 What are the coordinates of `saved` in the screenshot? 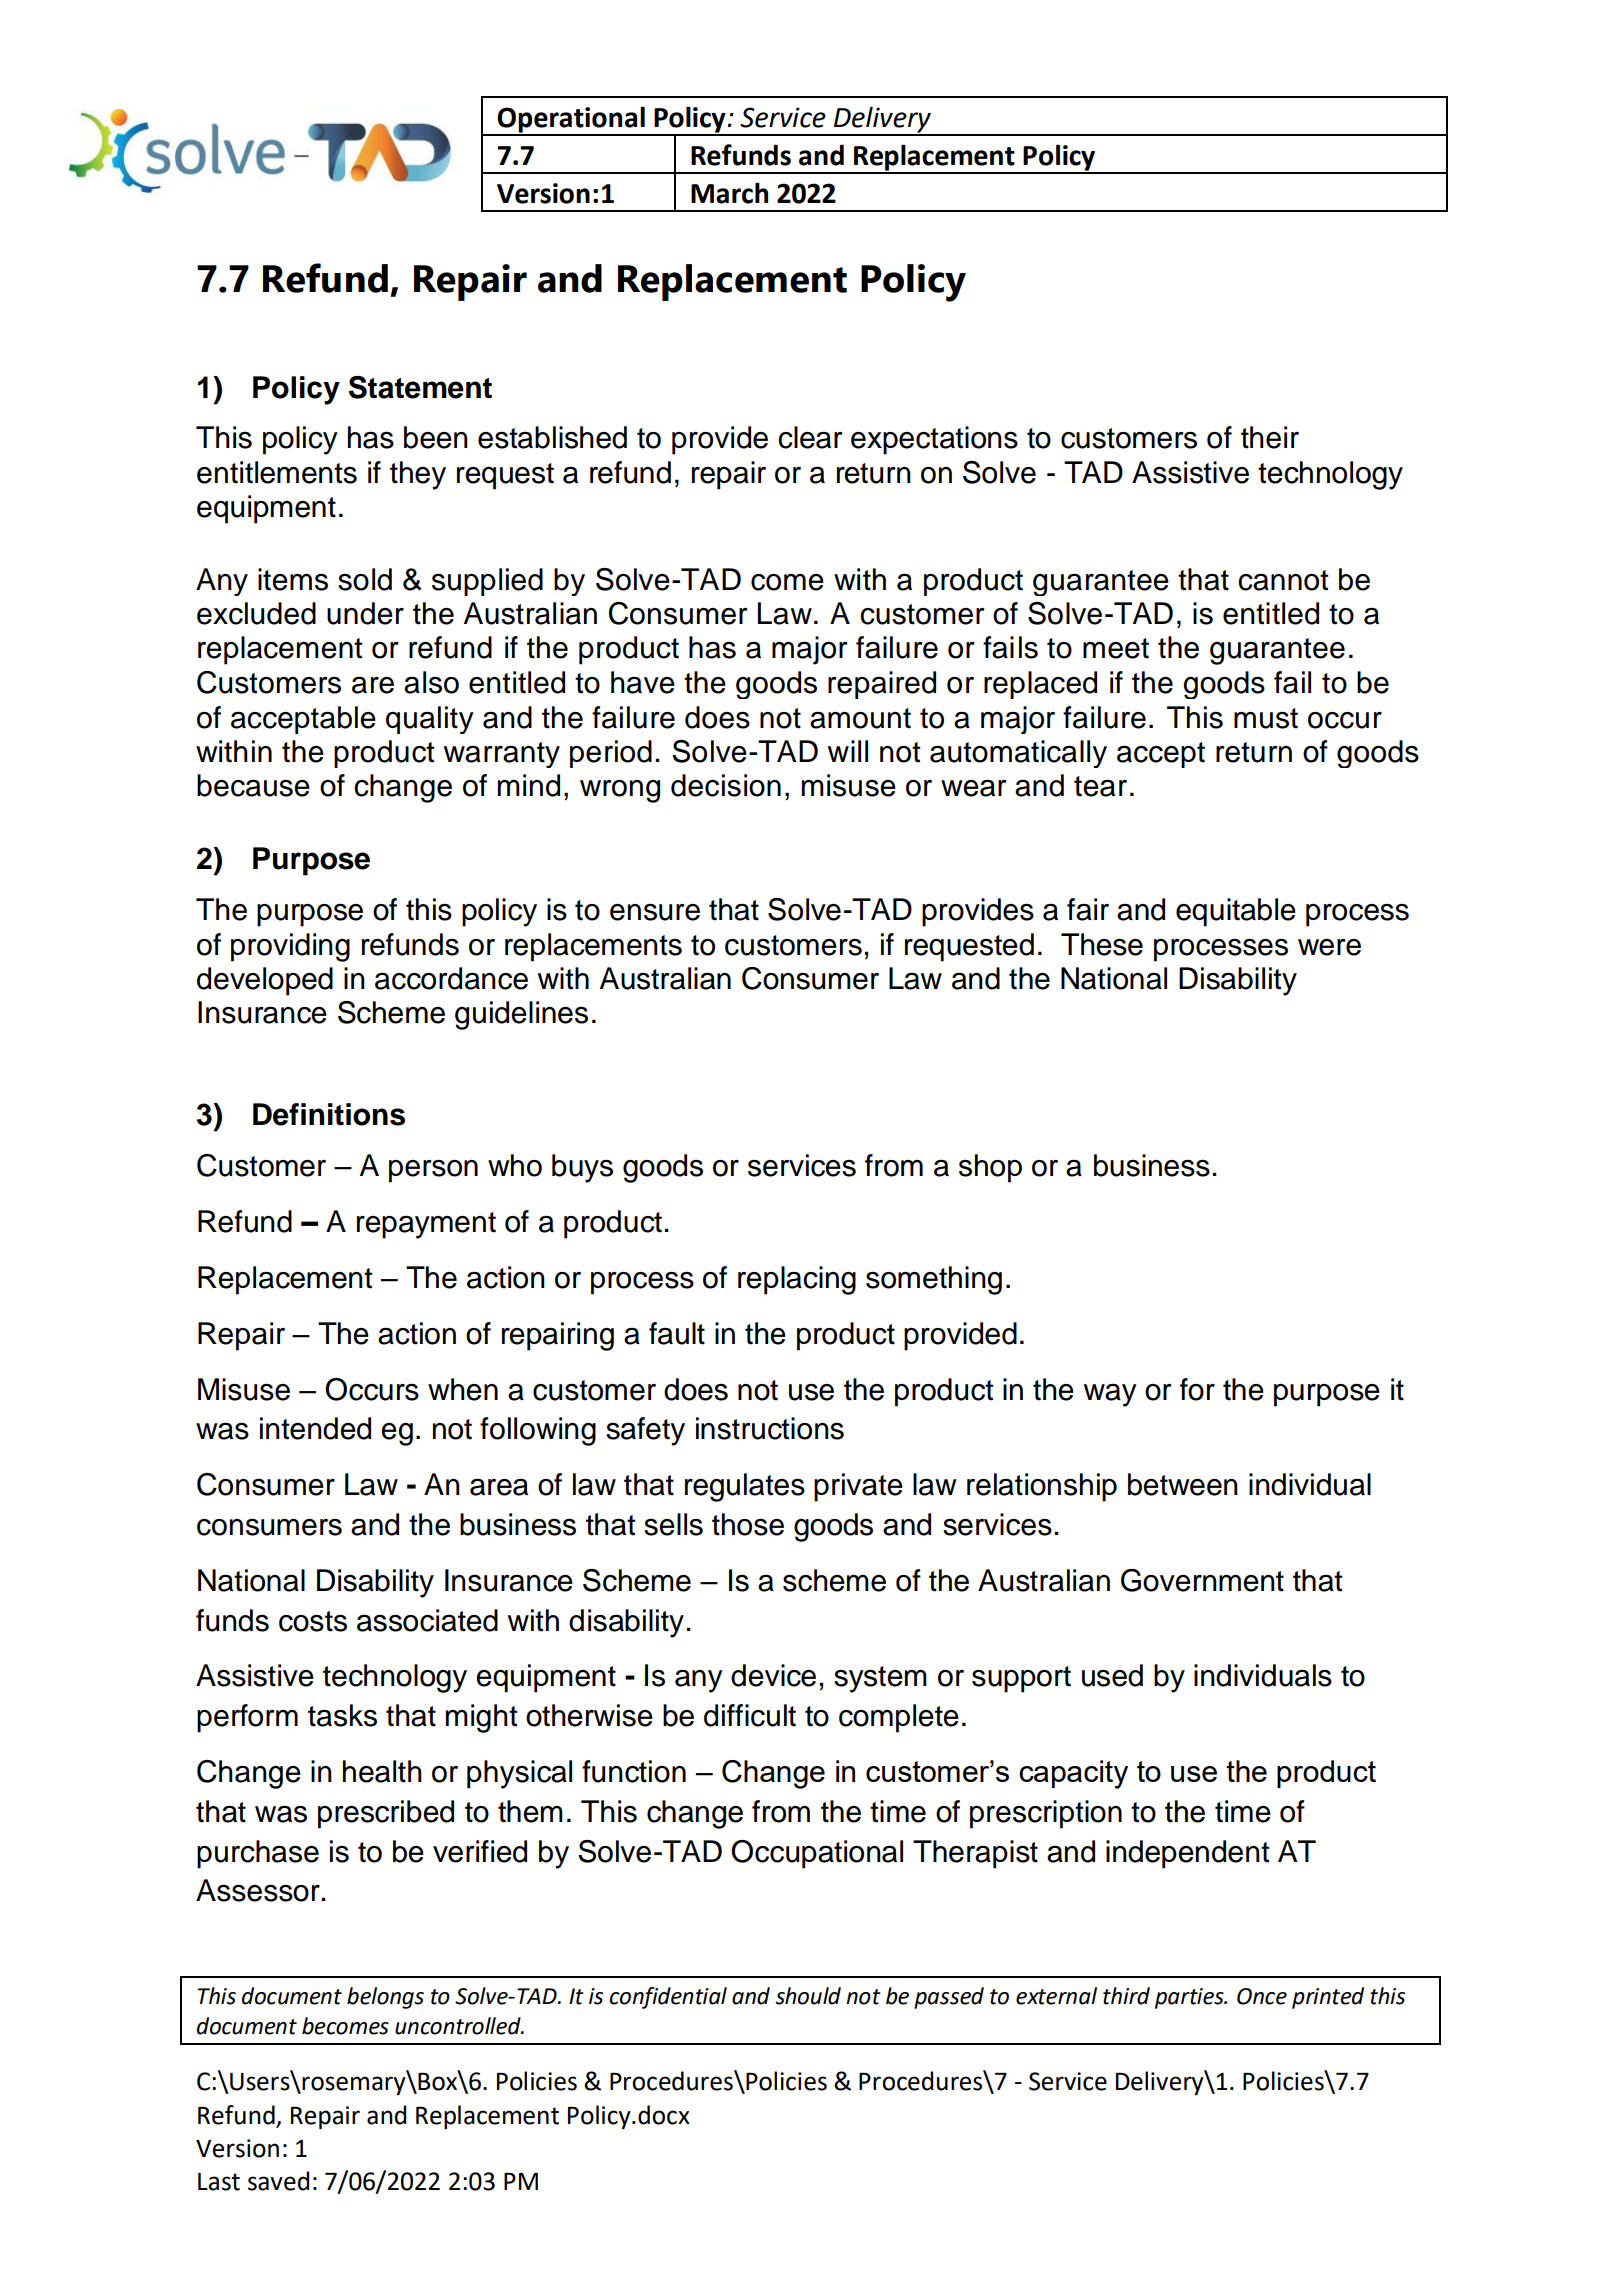 It's located at (278, 2181).
